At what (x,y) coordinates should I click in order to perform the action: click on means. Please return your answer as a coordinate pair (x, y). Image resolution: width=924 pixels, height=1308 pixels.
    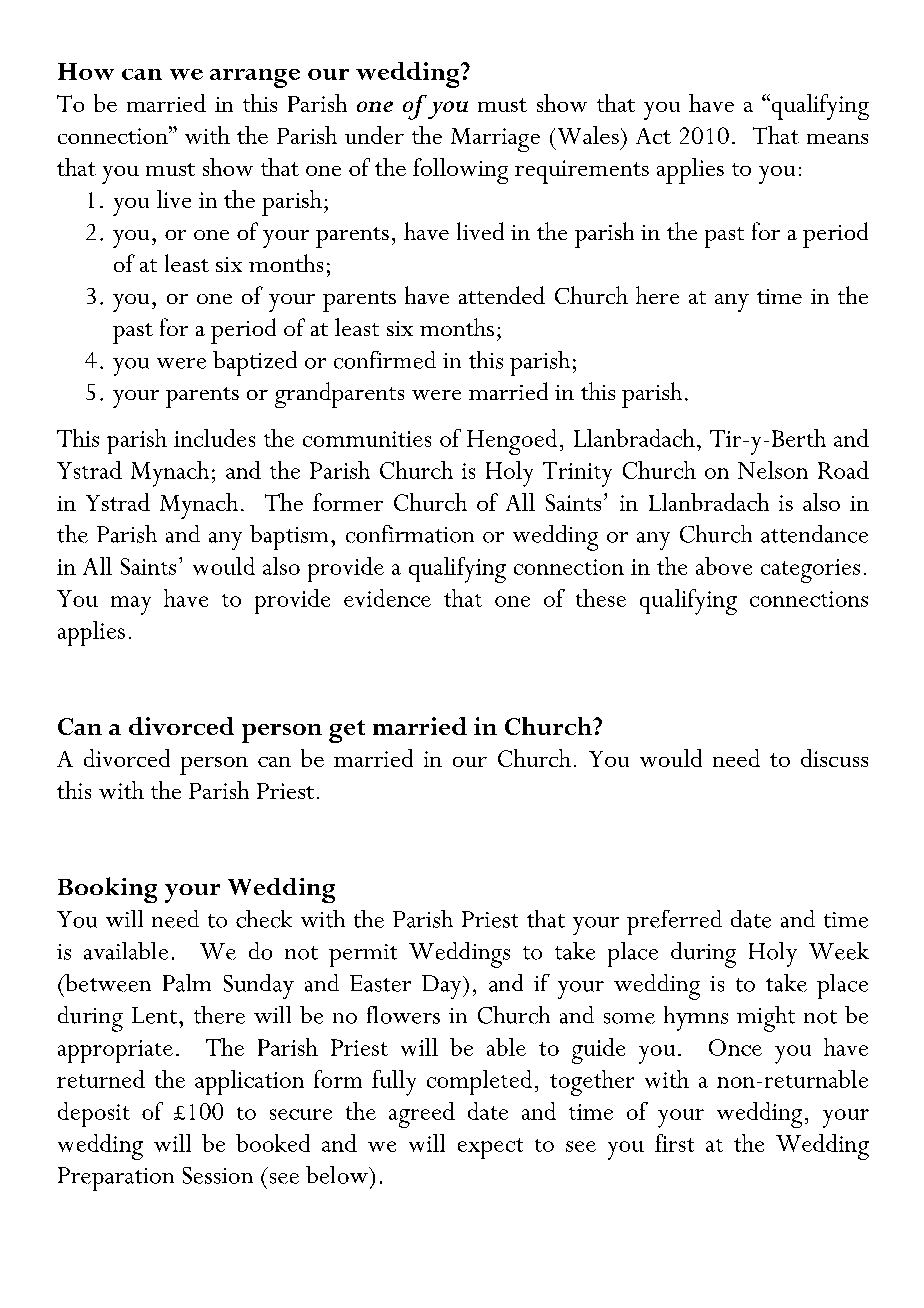
    Looking at the image, I should click on (837, 139).
